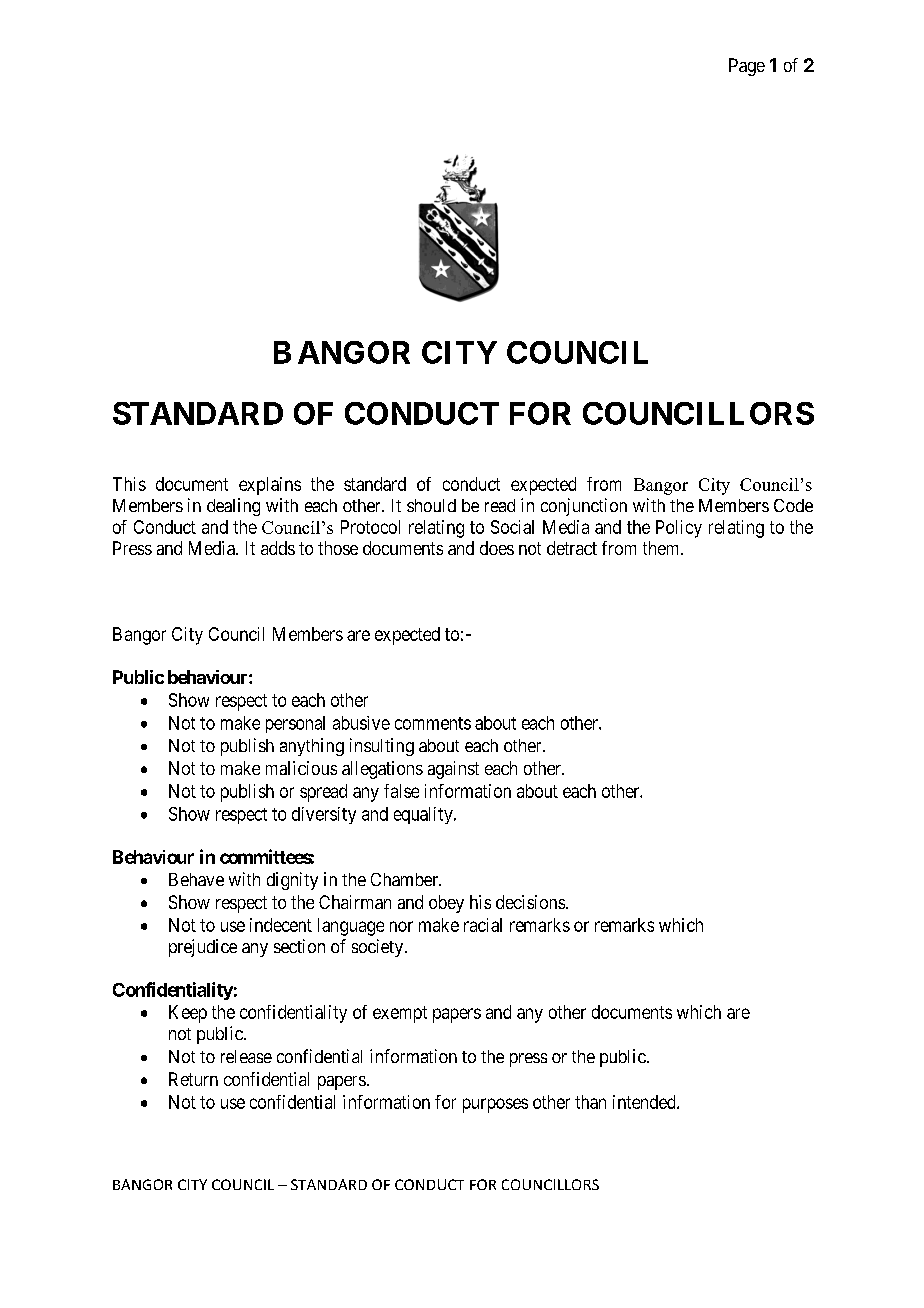  Describe the element at coordinates (679, 529) in the page. I see `Policy` at that location.
